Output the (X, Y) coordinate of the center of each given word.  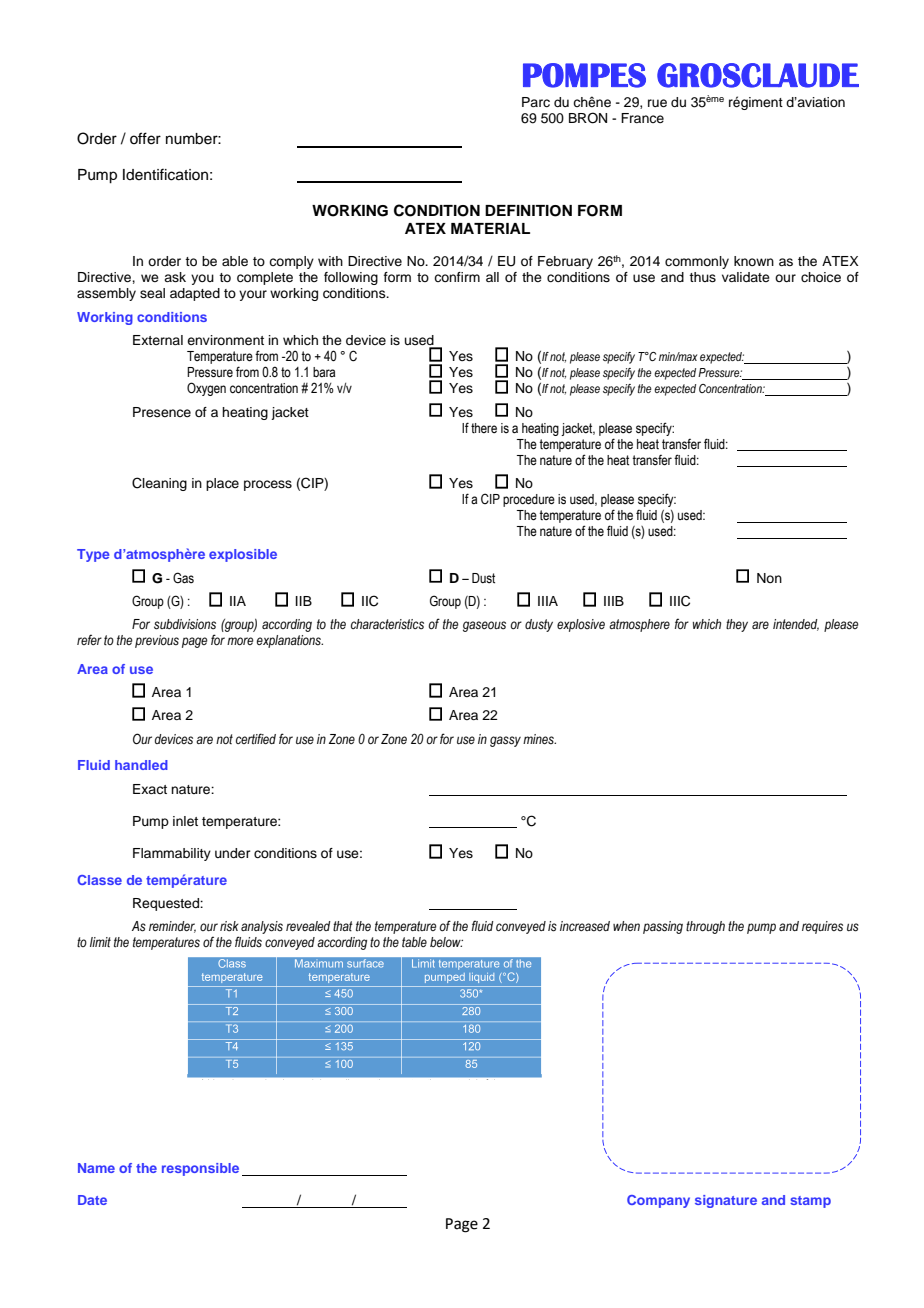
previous (157, 641)
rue (657, 103)
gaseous (484, 626)
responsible (200, 1169)
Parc (536, 102)
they (737, 625)
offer (145, 138)
